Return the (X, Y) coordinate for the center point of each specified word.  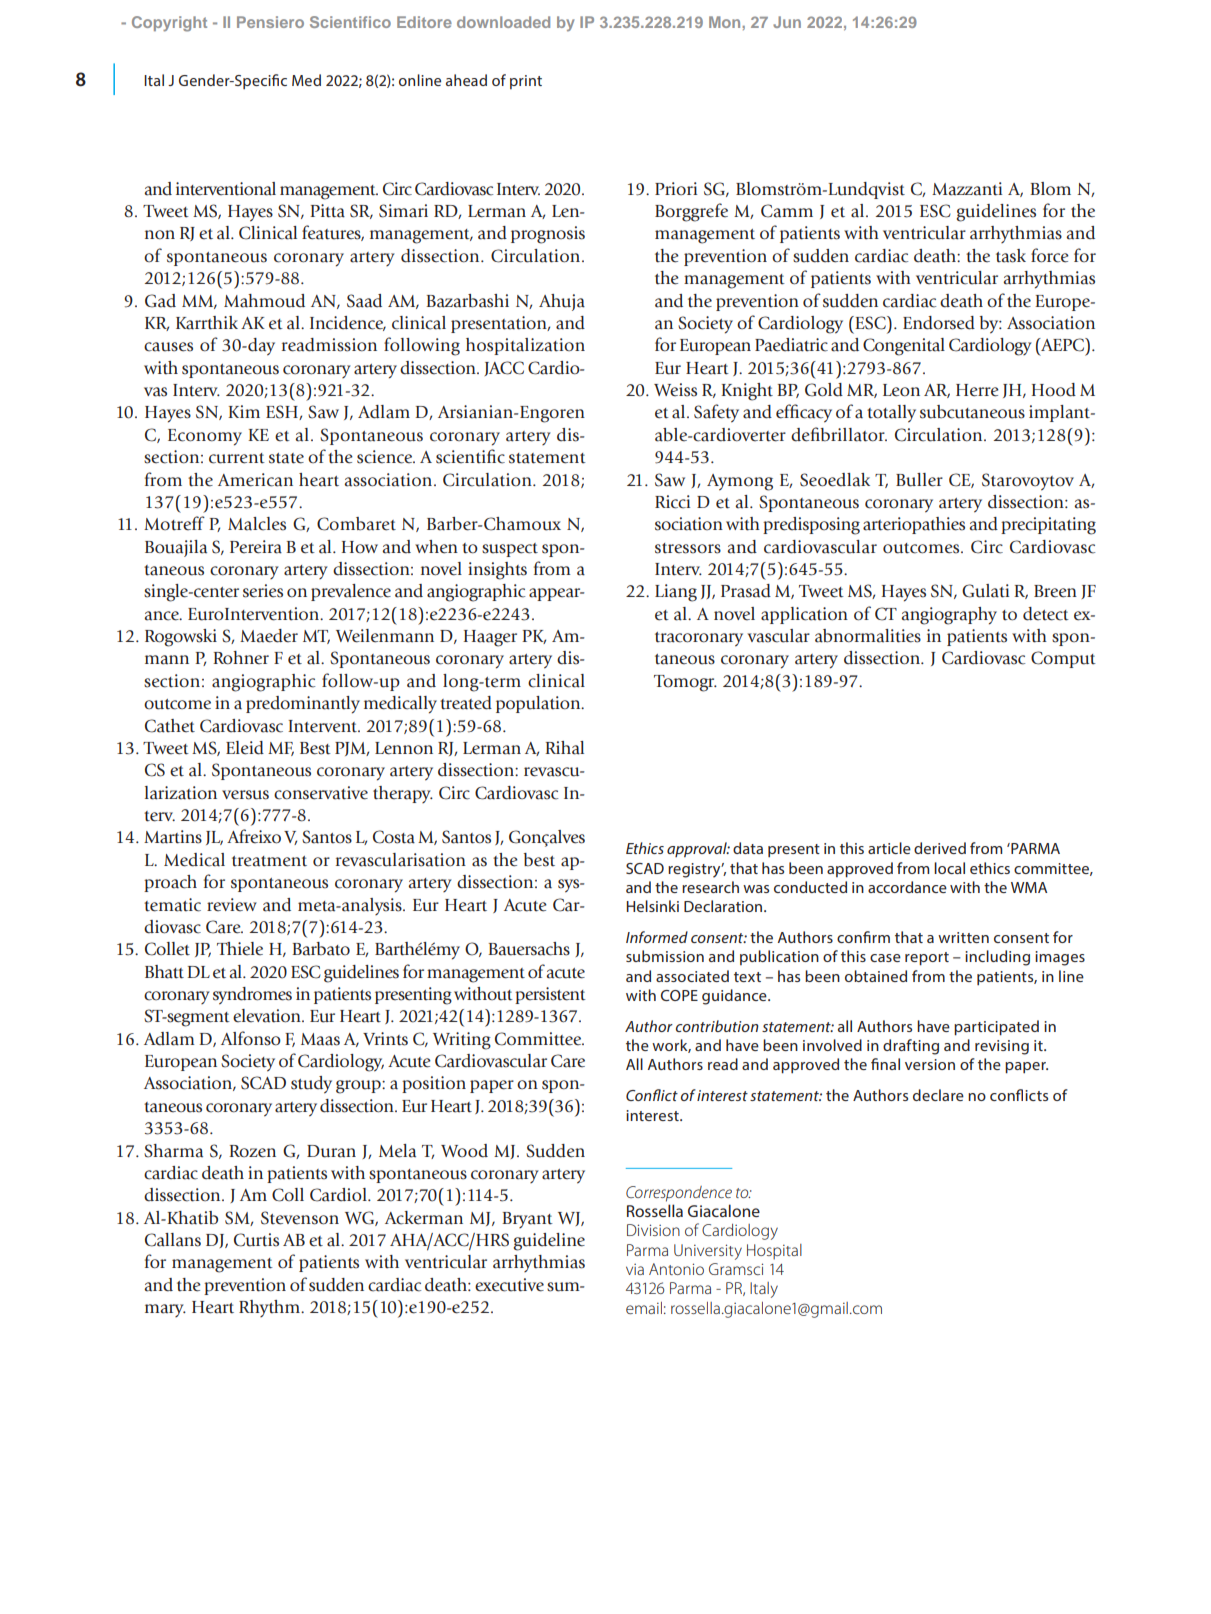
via (635, 1269)
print (526, 82)
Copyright (169, 24)
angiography (949, 616)
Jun (787, 22)
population (539, 704)
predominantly (303, 705)
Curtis (256, 1240)
